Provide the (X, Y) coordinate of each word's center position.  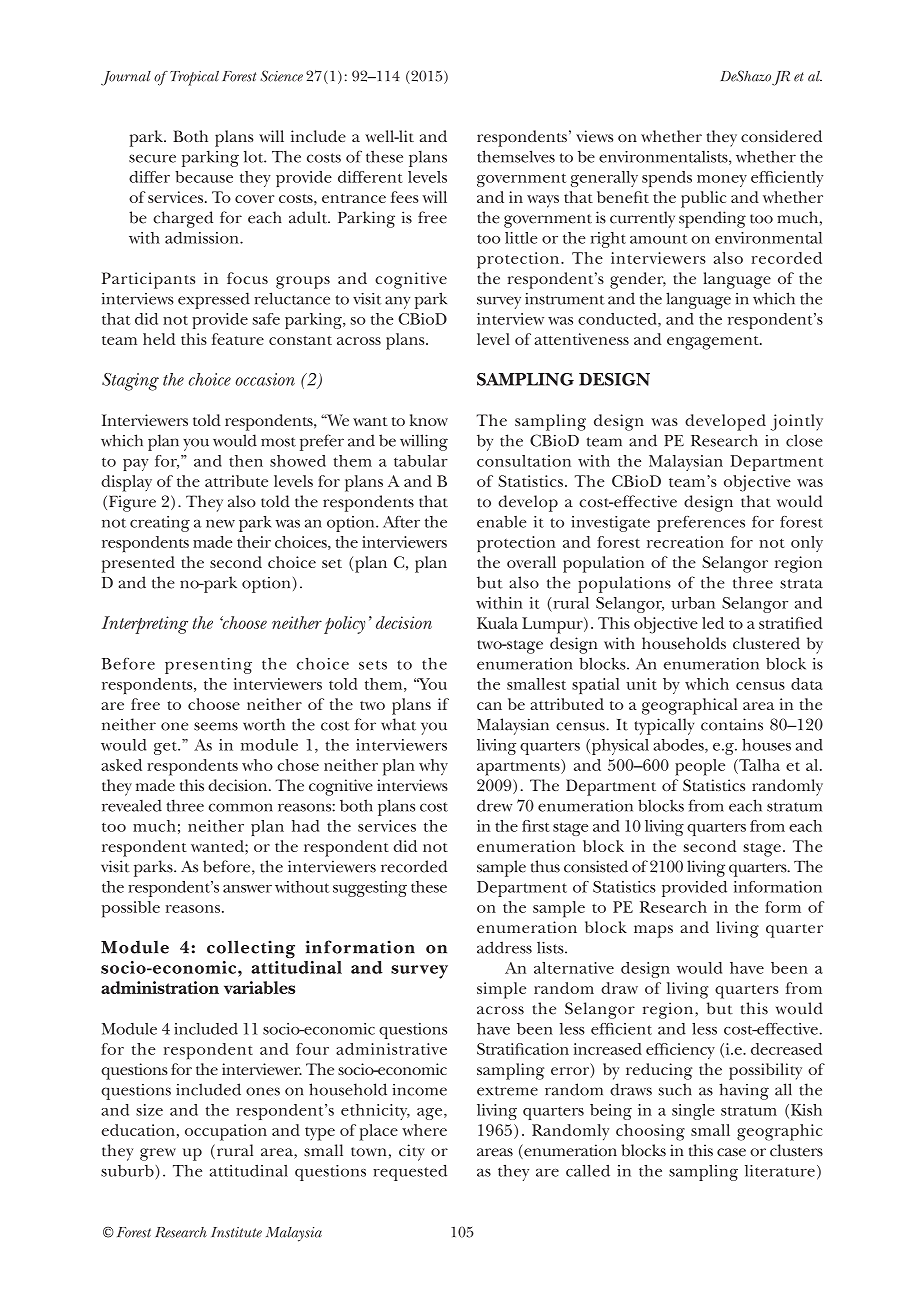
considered (781, 136)
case (731, 1152)
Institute (236, 1232)
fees (405, 197)
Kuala (497, 623)
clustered (766, 643)
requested (410, 1172)
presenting (208, 666)
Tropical (194, 78)
